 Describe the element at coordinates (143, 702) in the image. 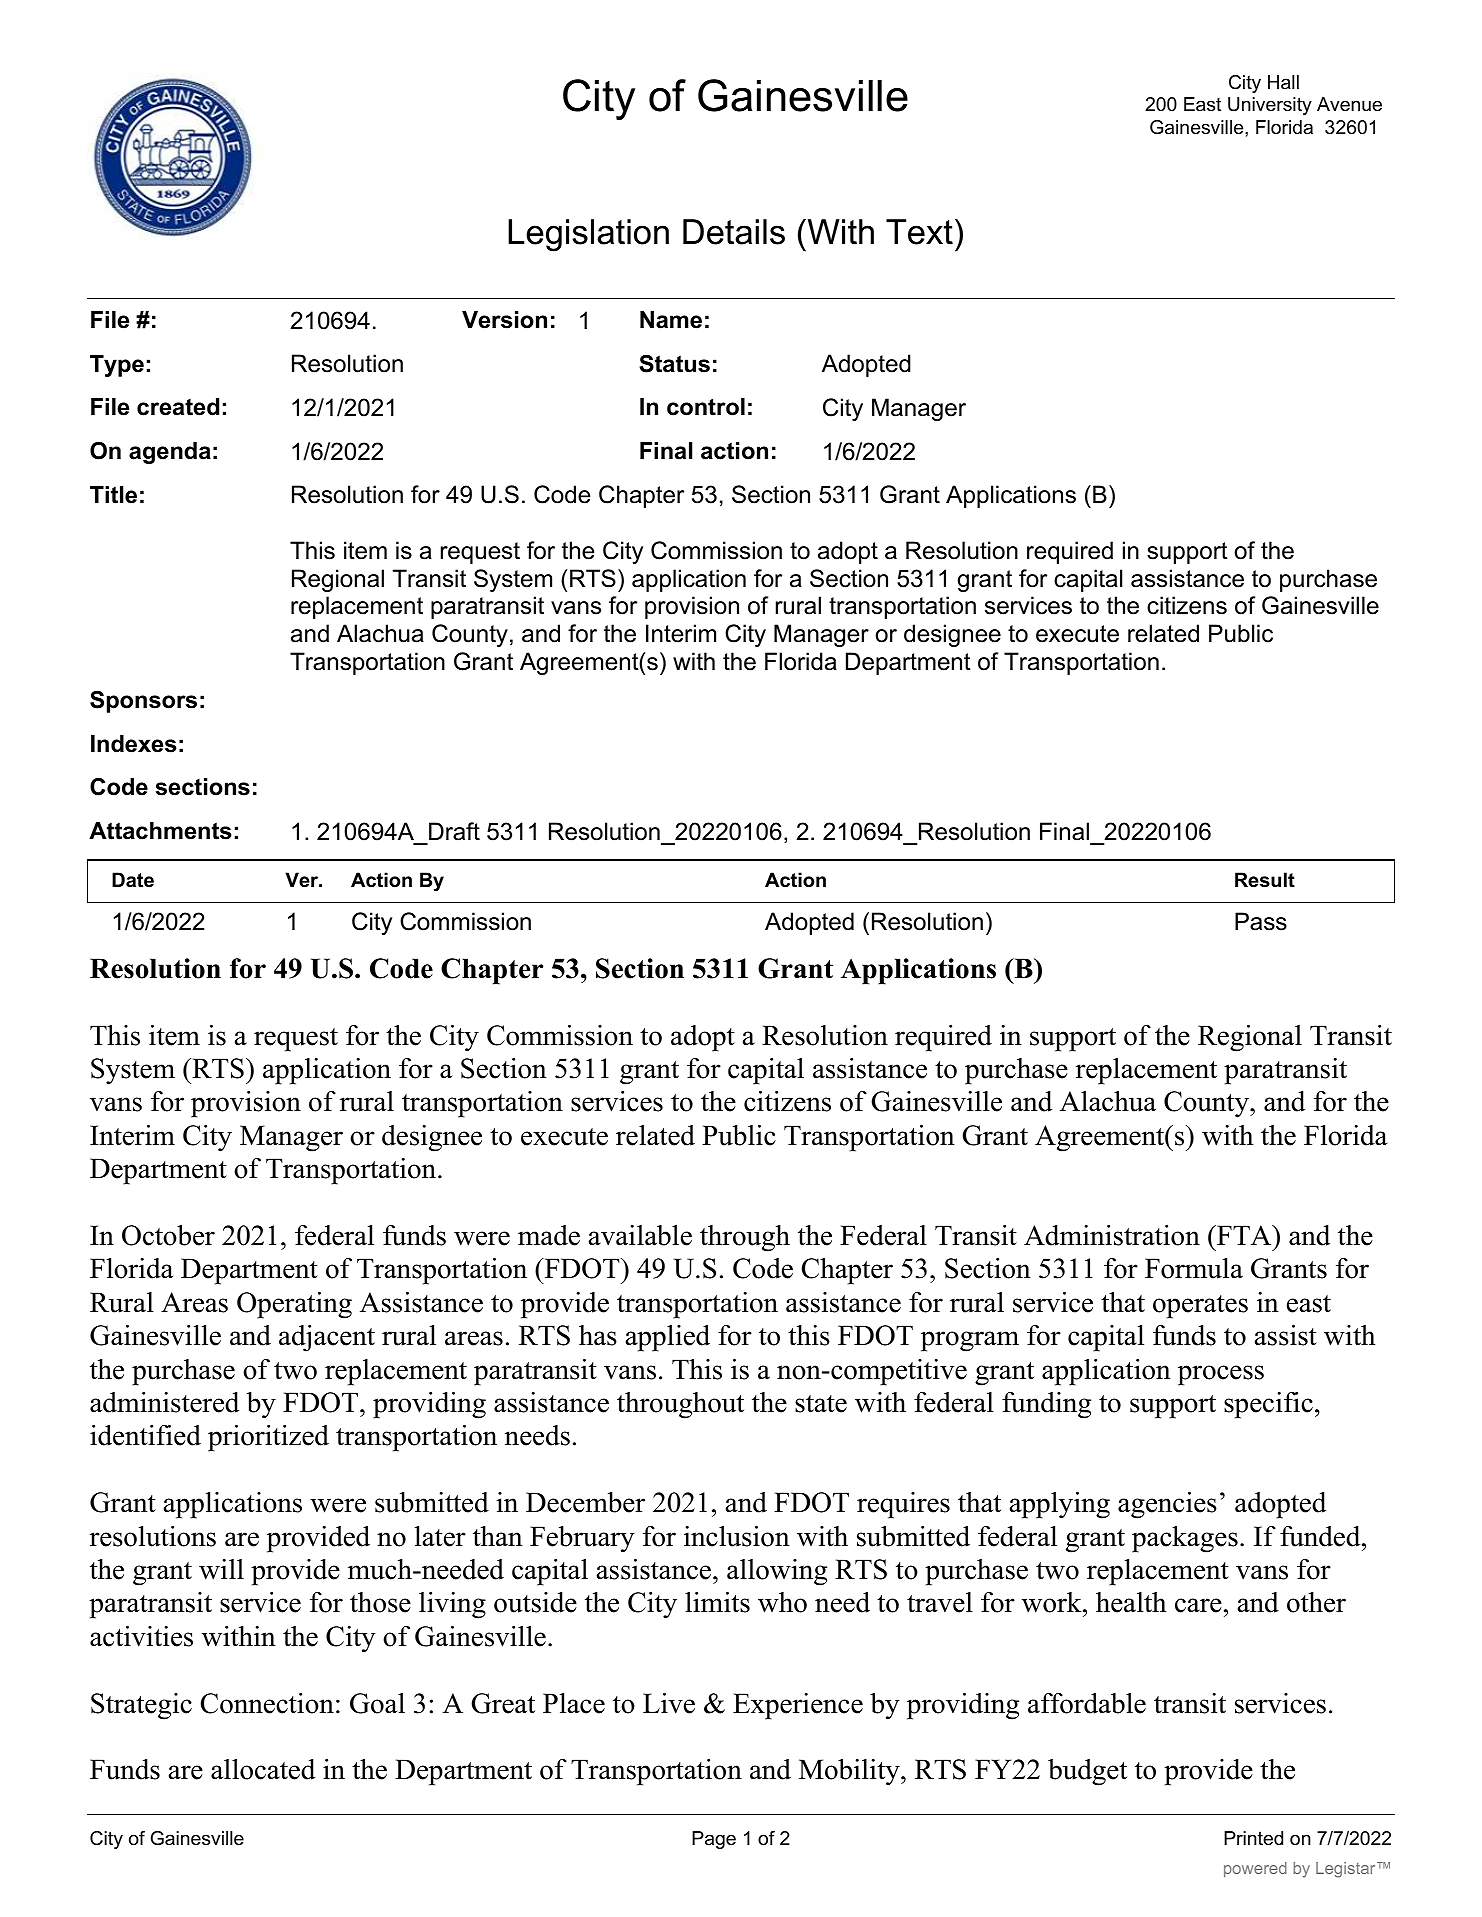

I see `Sponsors` at that location.
